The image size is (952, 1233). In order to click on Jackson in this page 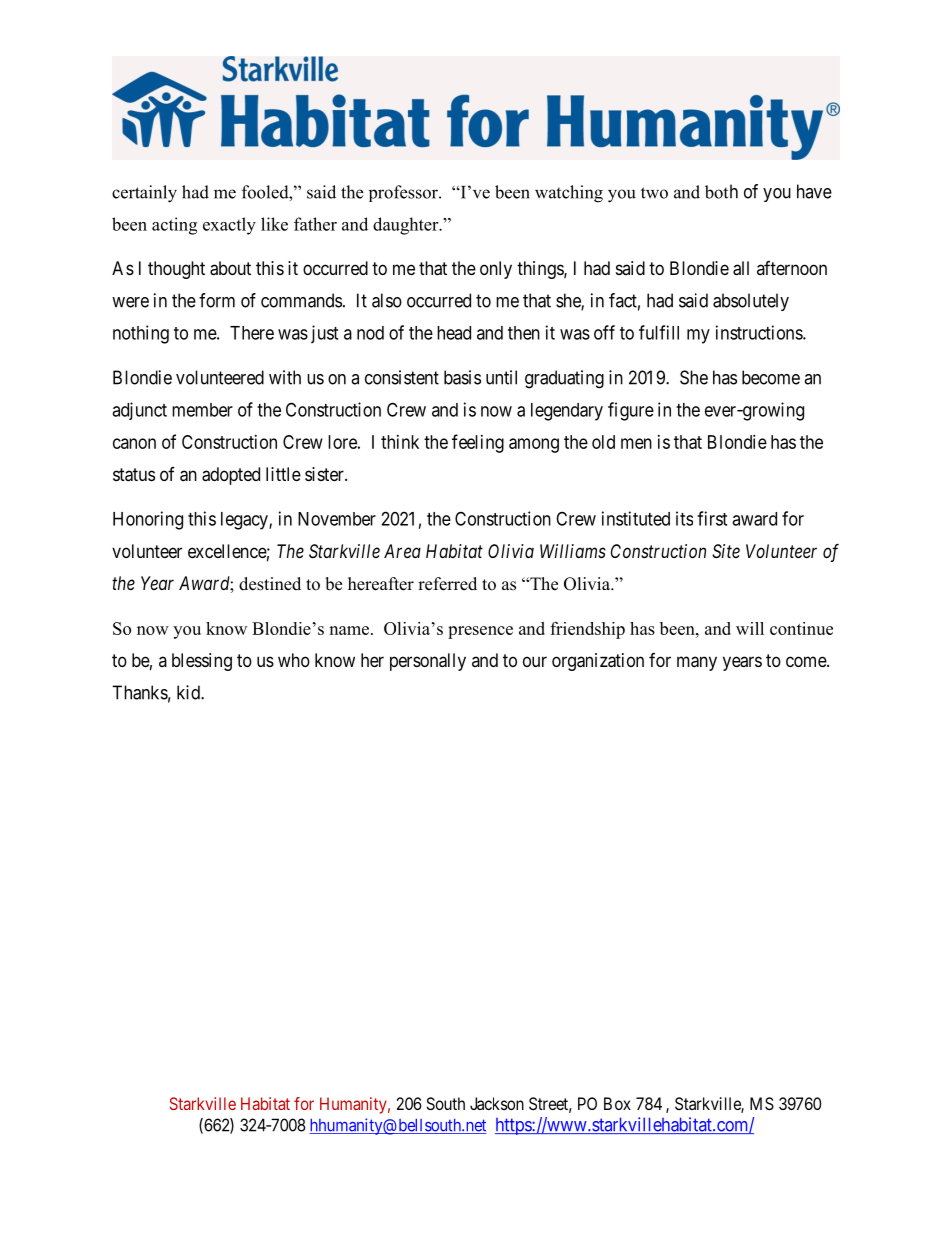, I will do `click(497, 1103)`.
